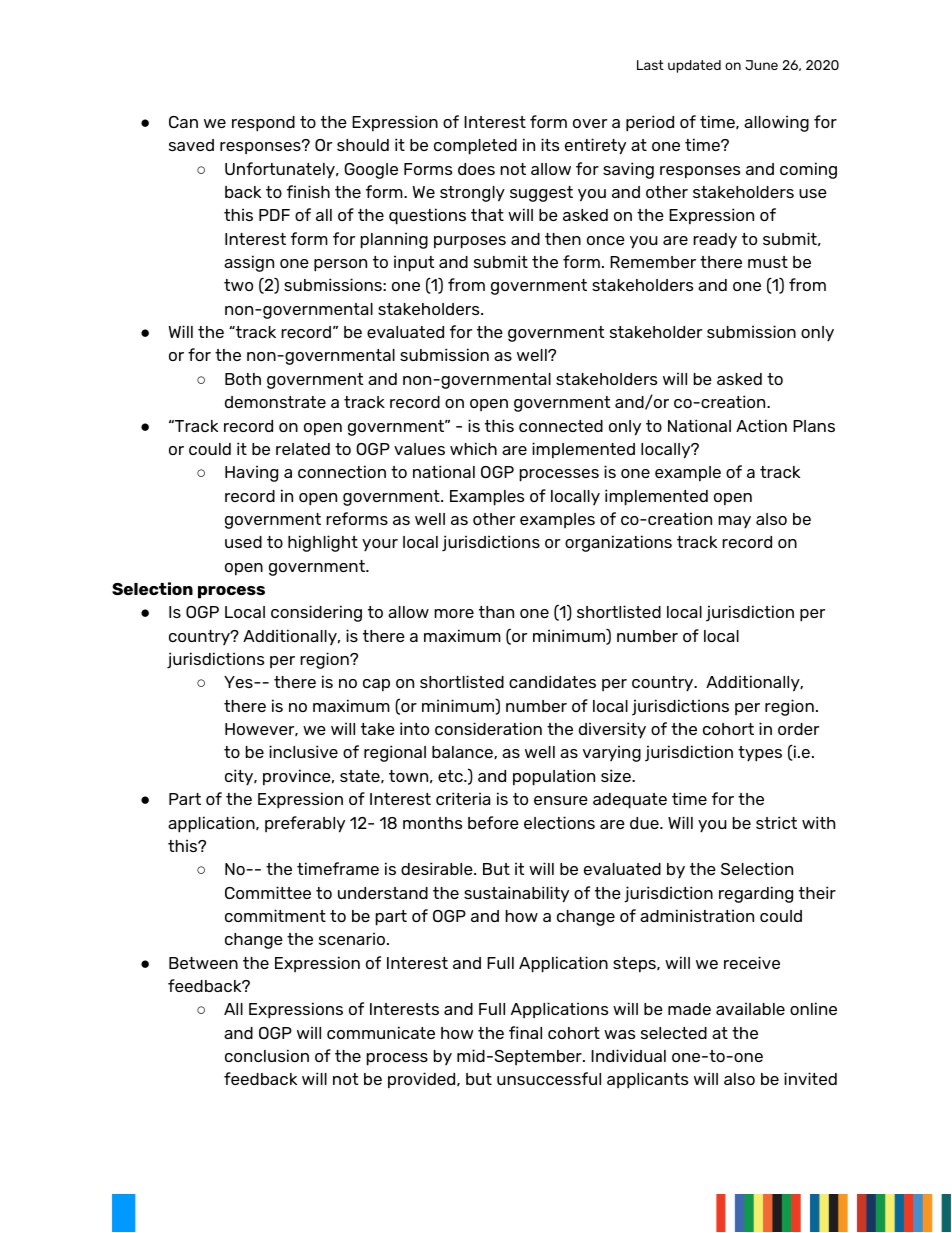 The height and width of the image is (1233, 952). I want to click on completed, so click(475, 147).
